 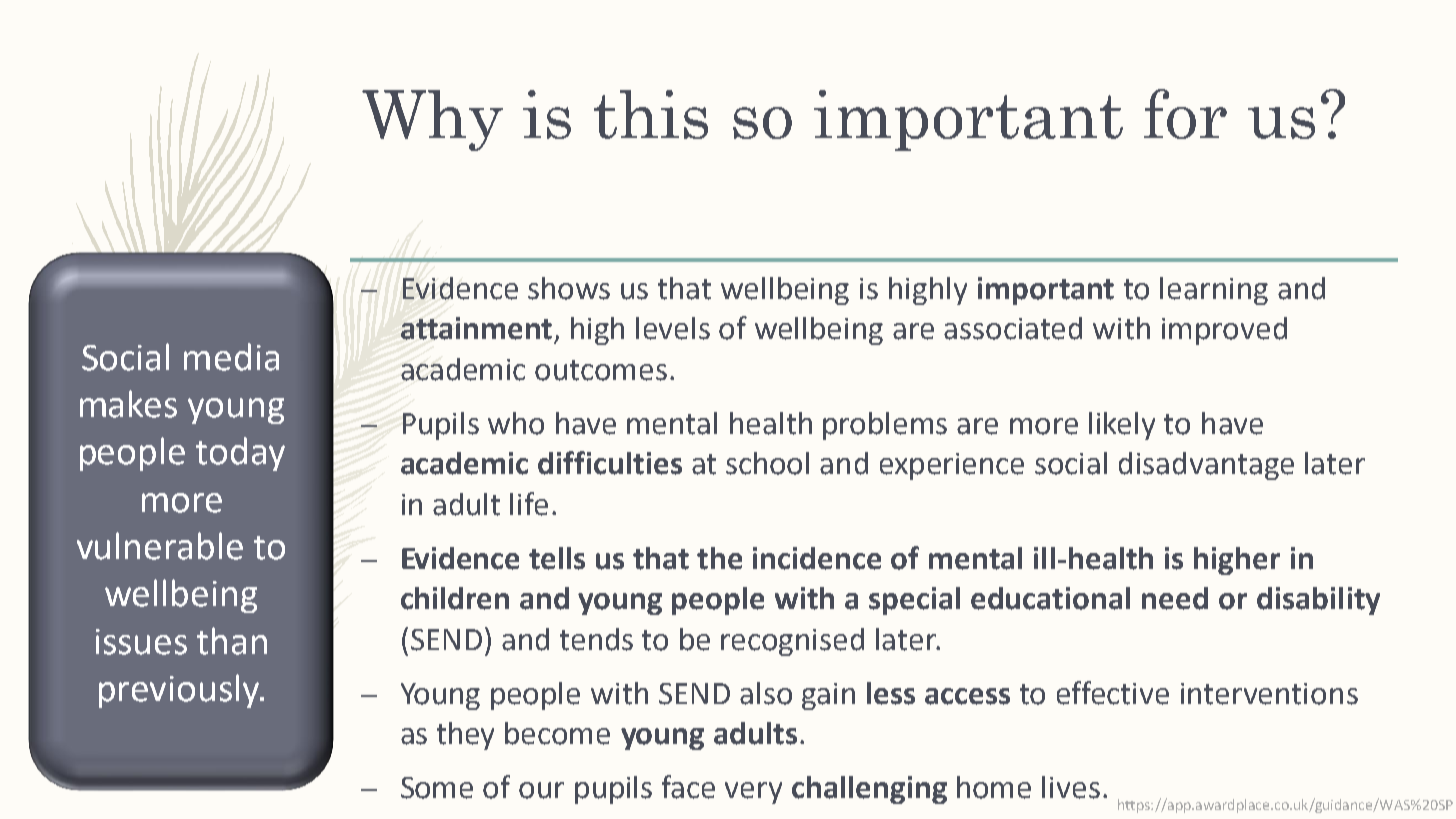 I want to click on media, so click(x=231, y=357).
